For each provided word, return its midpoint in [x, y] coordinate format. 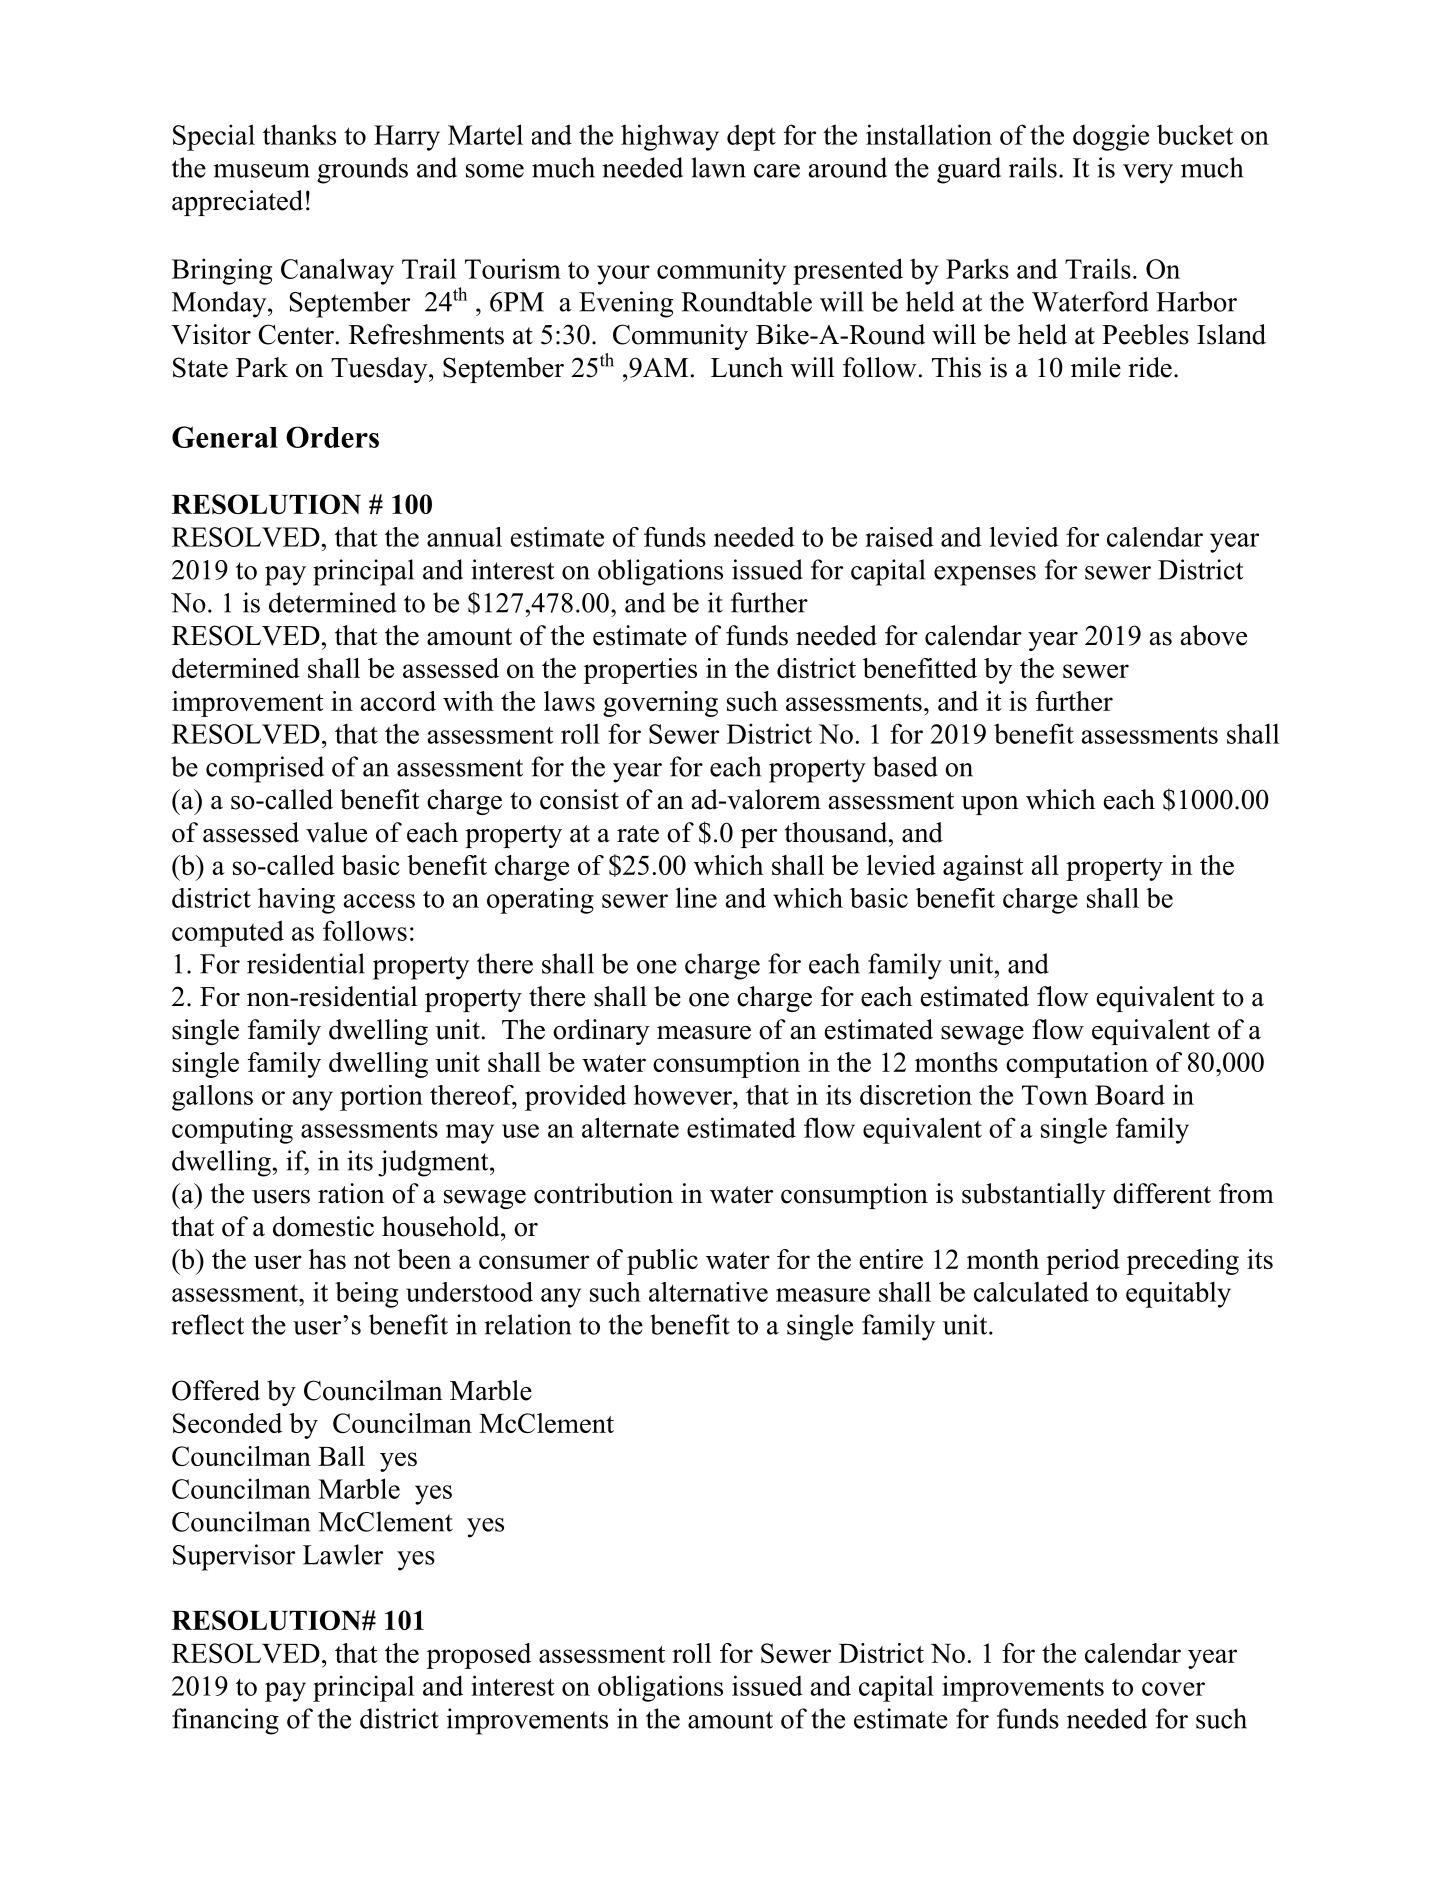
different [1162, 1193]
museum [261, 171]
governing [660, 704]
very [1148, 174]
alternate [630, 1127]
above [1214, 635]
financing [225, 1721]
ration [351, 1193]
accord [398, 701]
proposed [479, 1656]
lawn [718, 167]
